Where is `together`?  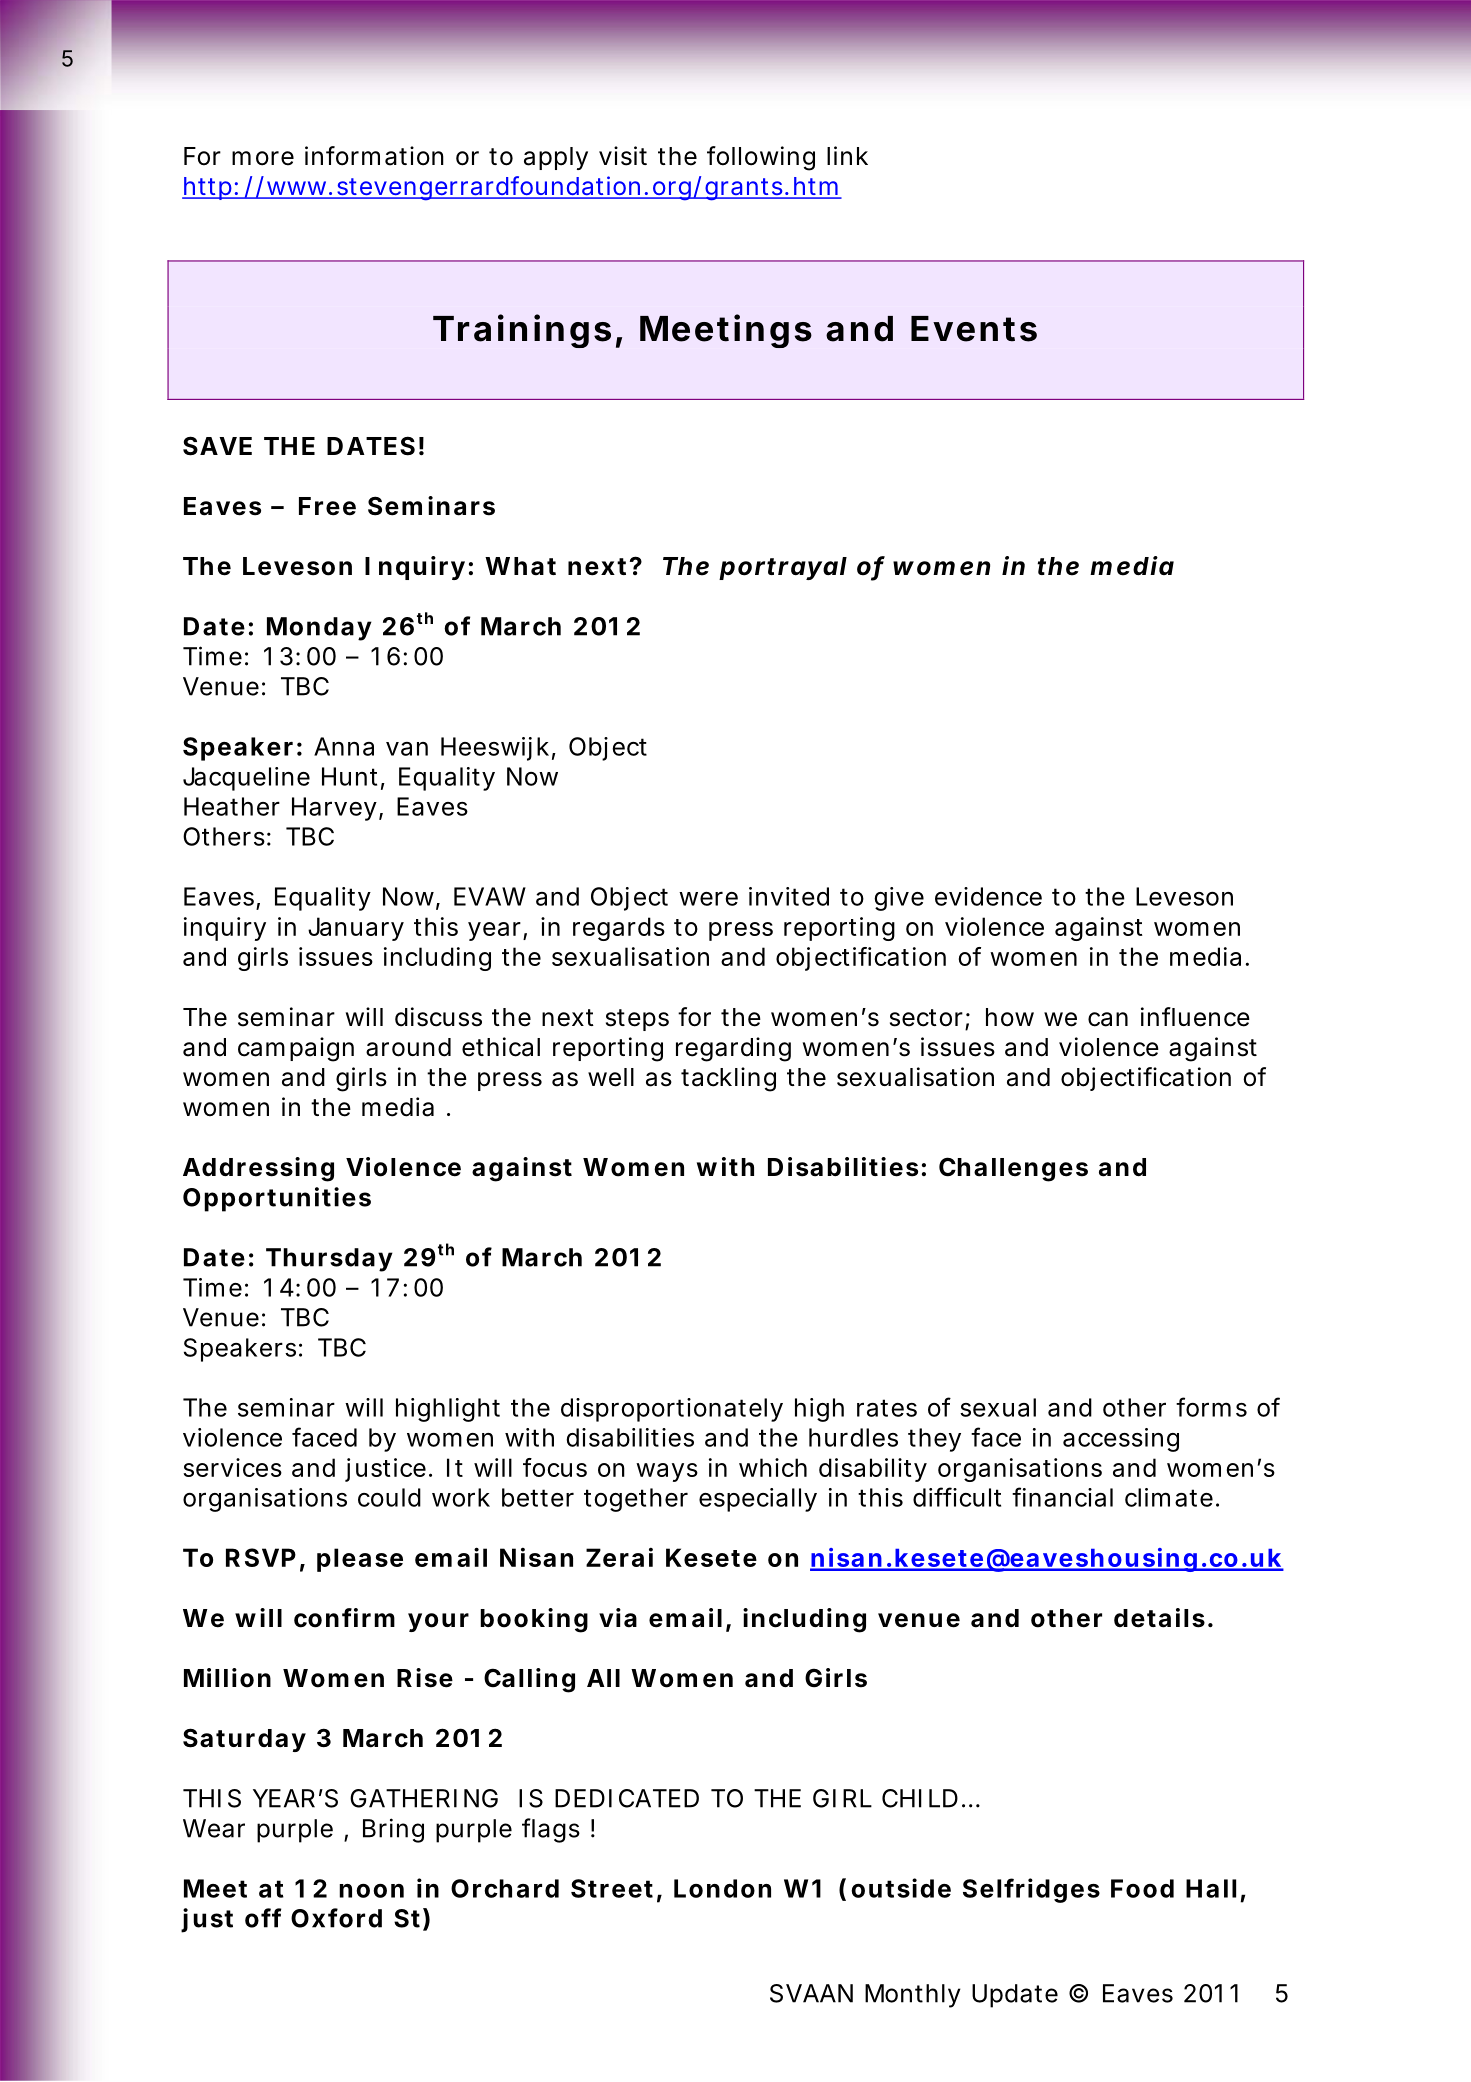 together is located at coordinates (636, 1500).
